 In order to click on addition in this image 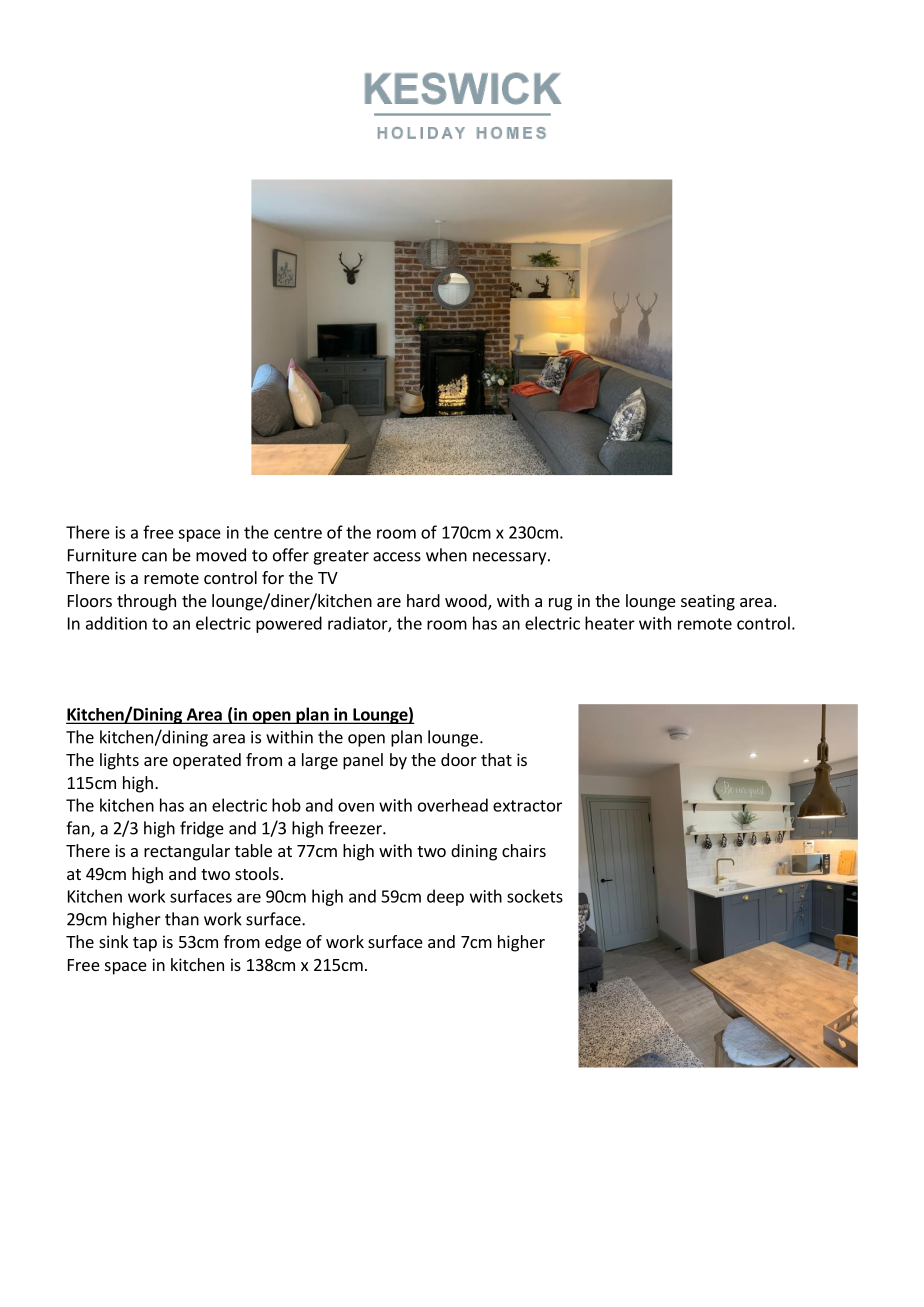, I will do `click(116, 623)`.
